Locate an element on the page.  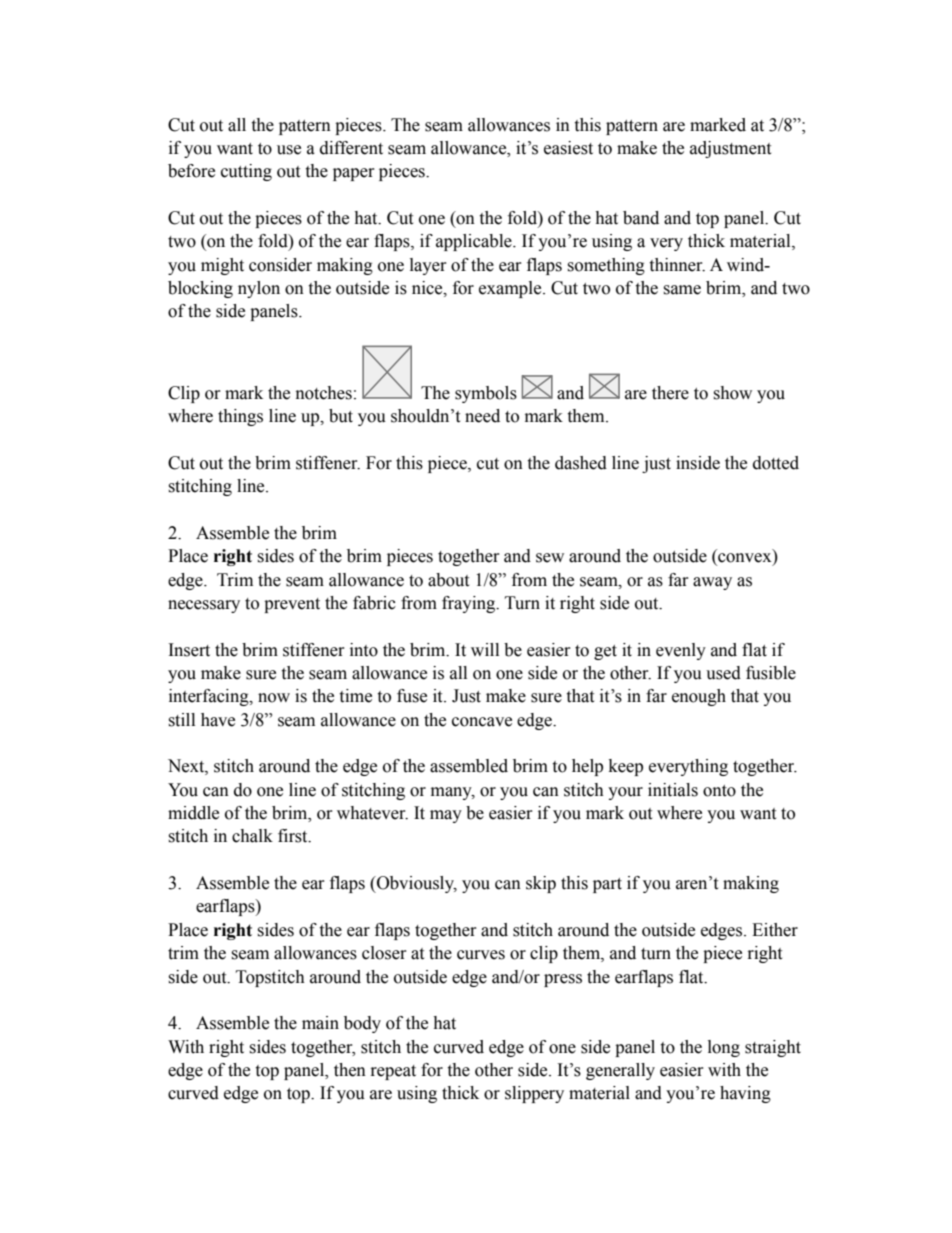
prevent is located at coordinates (292, 605).
